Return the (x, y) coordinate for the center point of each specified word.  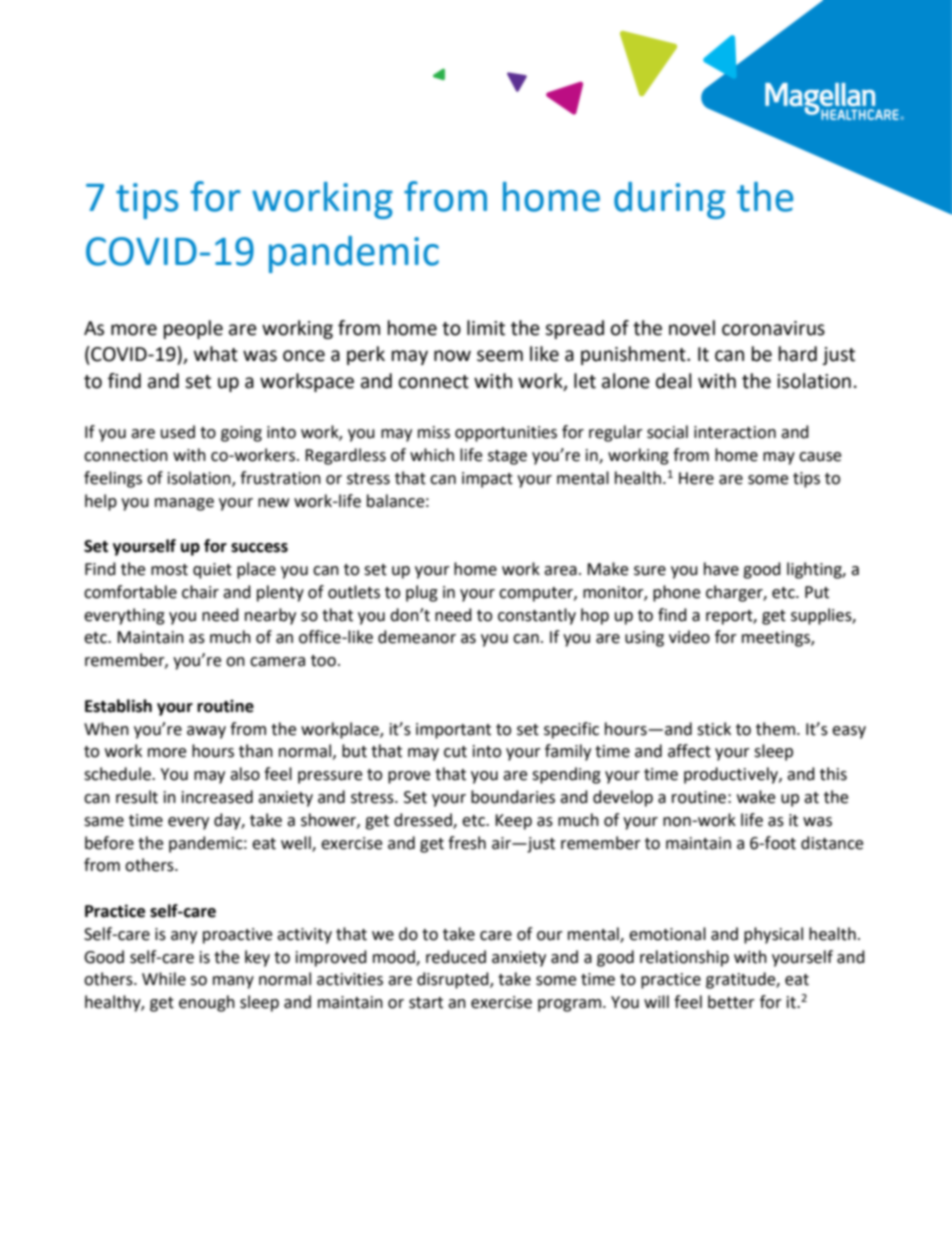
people (193, 329)
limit (486, 328)
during (669, 200)
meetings (777, 639)
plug (422, 593)
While (164, 979)
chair (200, 592)
